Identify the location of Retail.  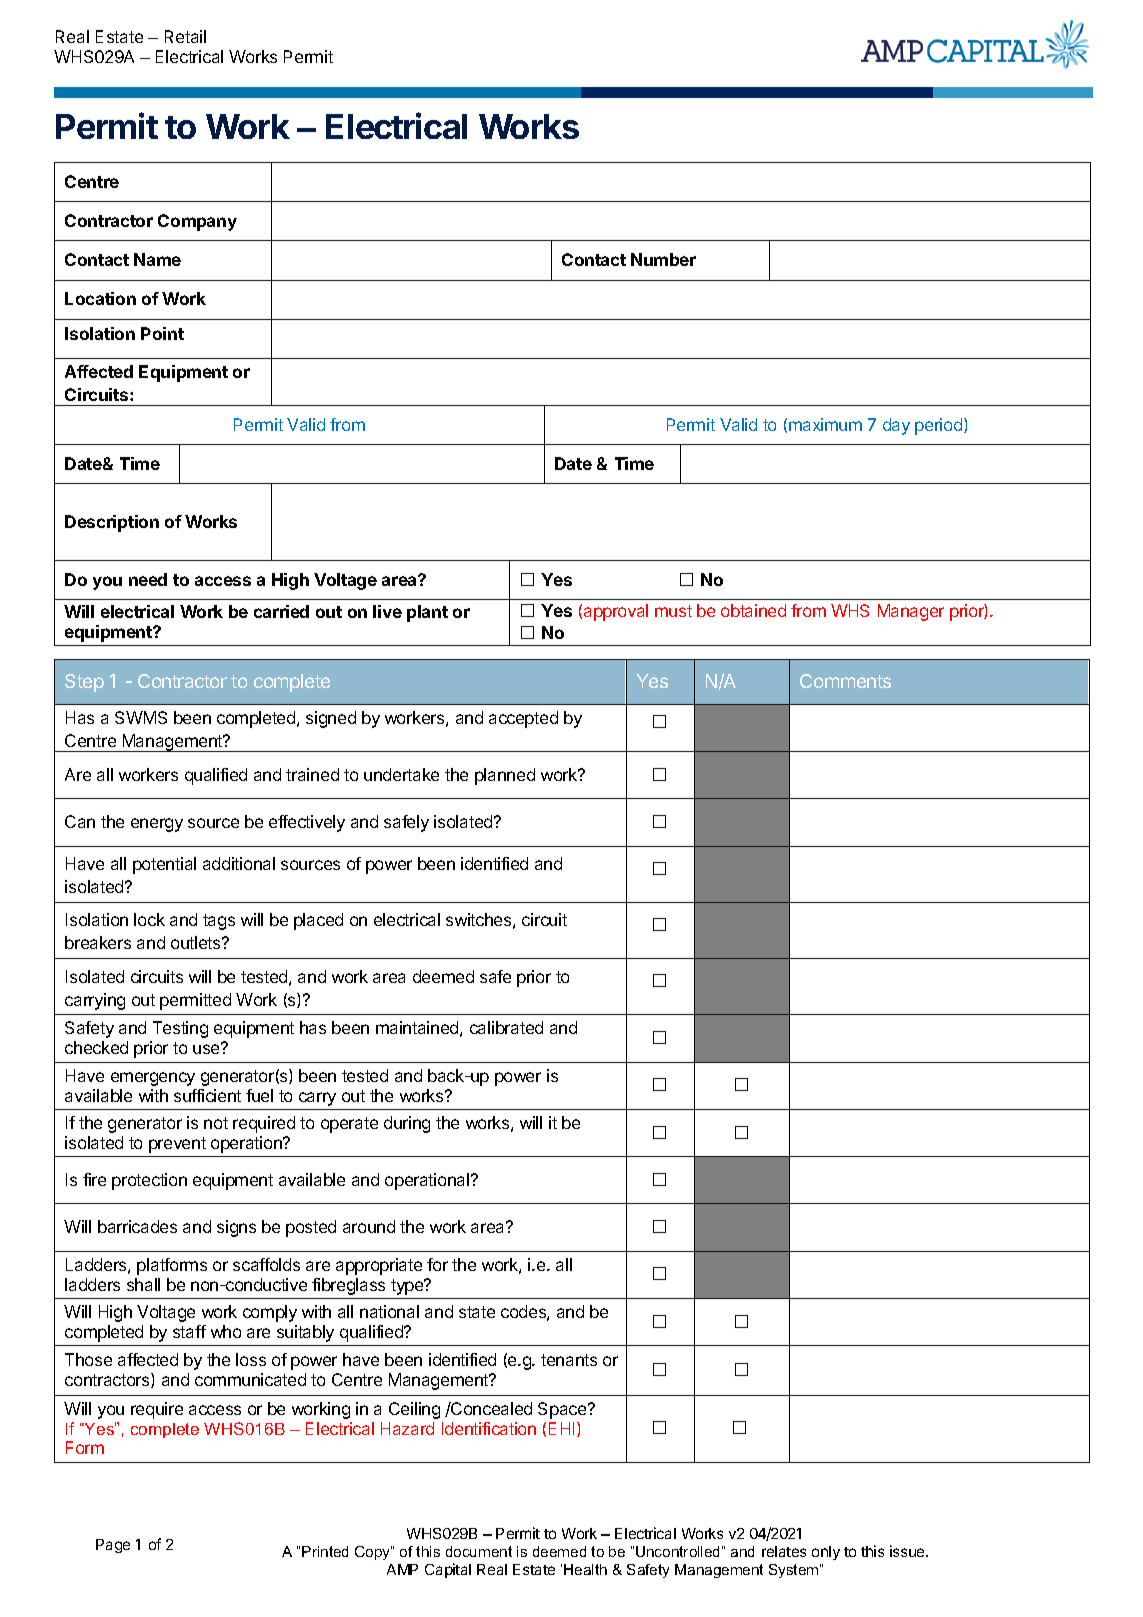
(185, 36).
